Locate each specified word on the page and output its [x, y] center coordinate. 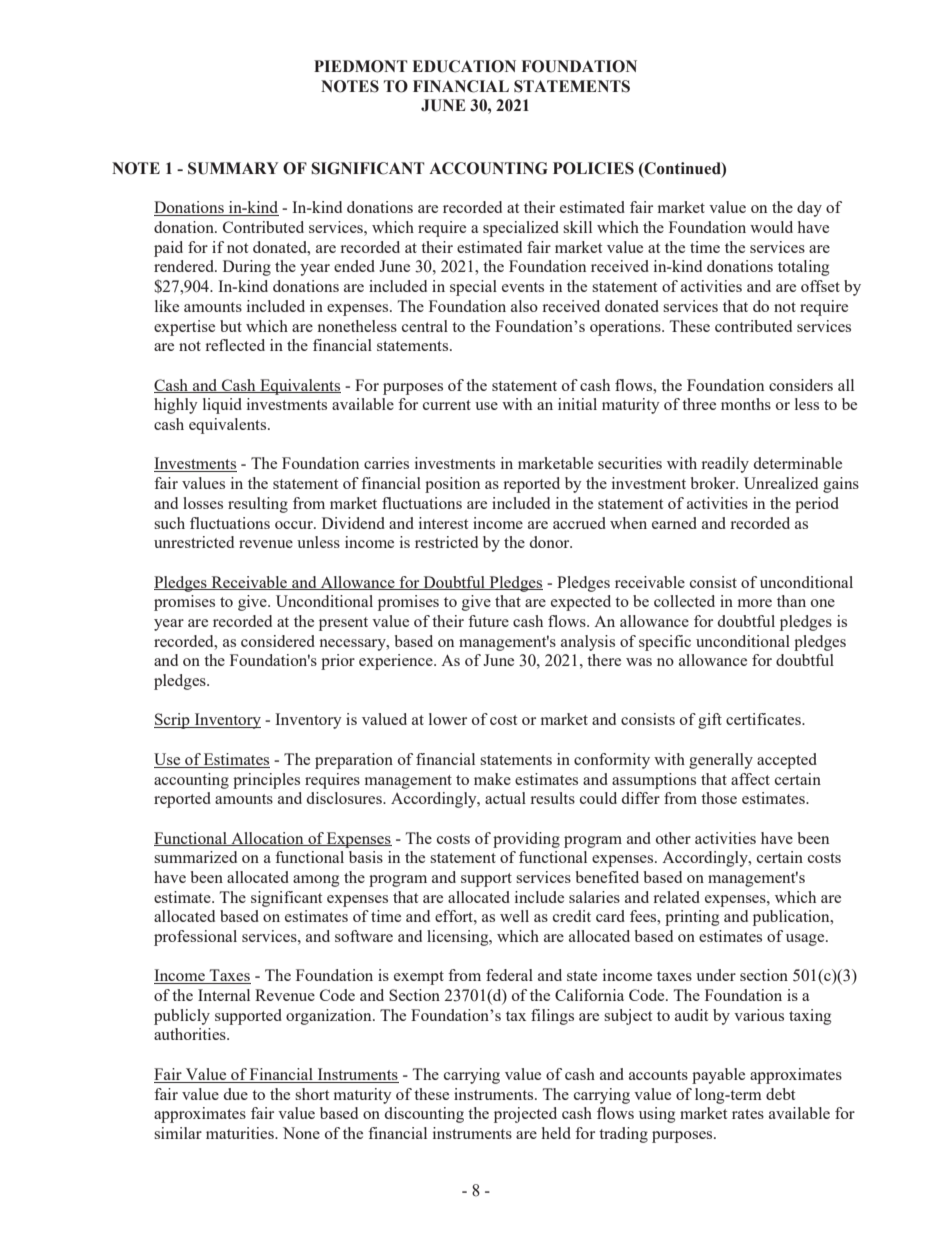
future [488, 621]
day [809, 209]
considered [278, 641]
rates [748, 1114]
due [236, 1094]
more [755, 603]
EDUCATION [464, 66]
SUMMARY [233, 168]
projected [525, 1115]
